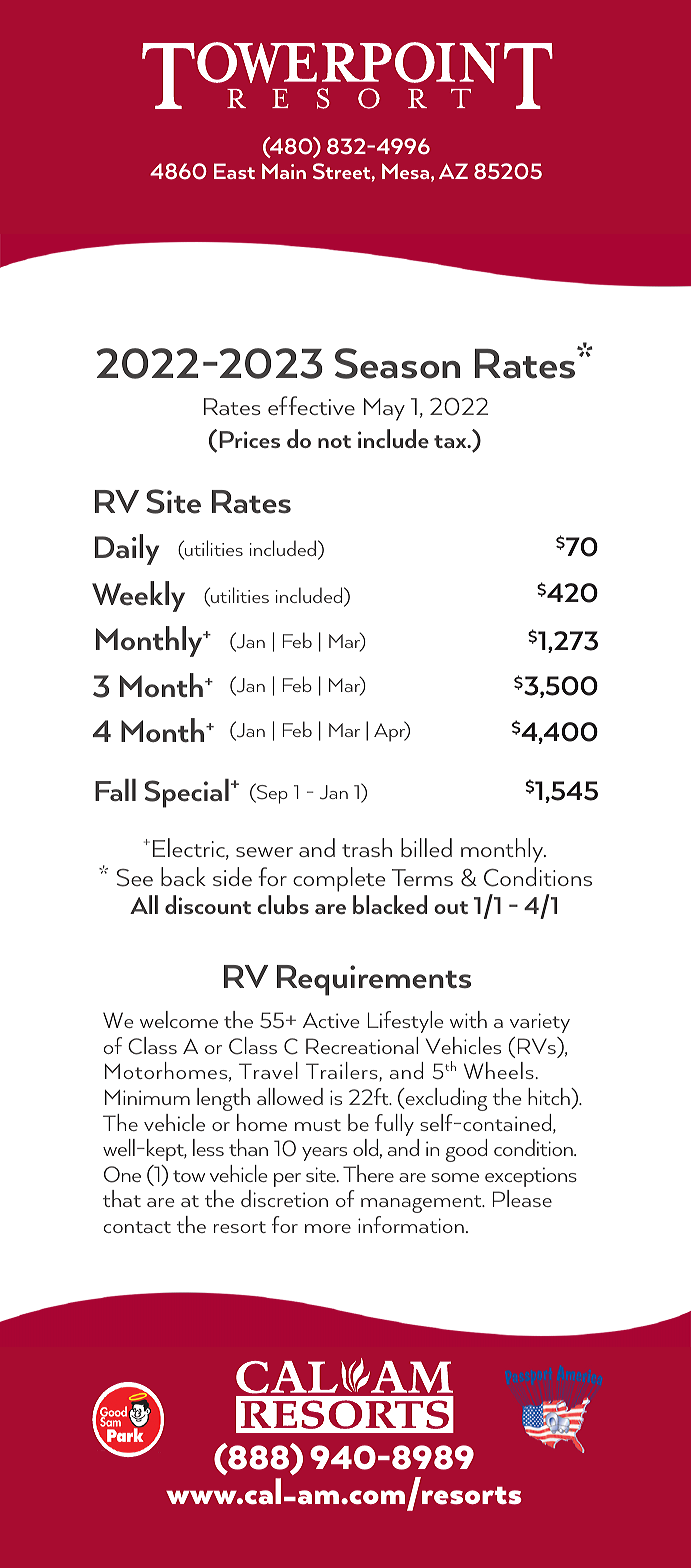 The image size is (691, 1568). Describe the element at coordinates (208, 904) in the screenshot. I see `discount` at that location.
